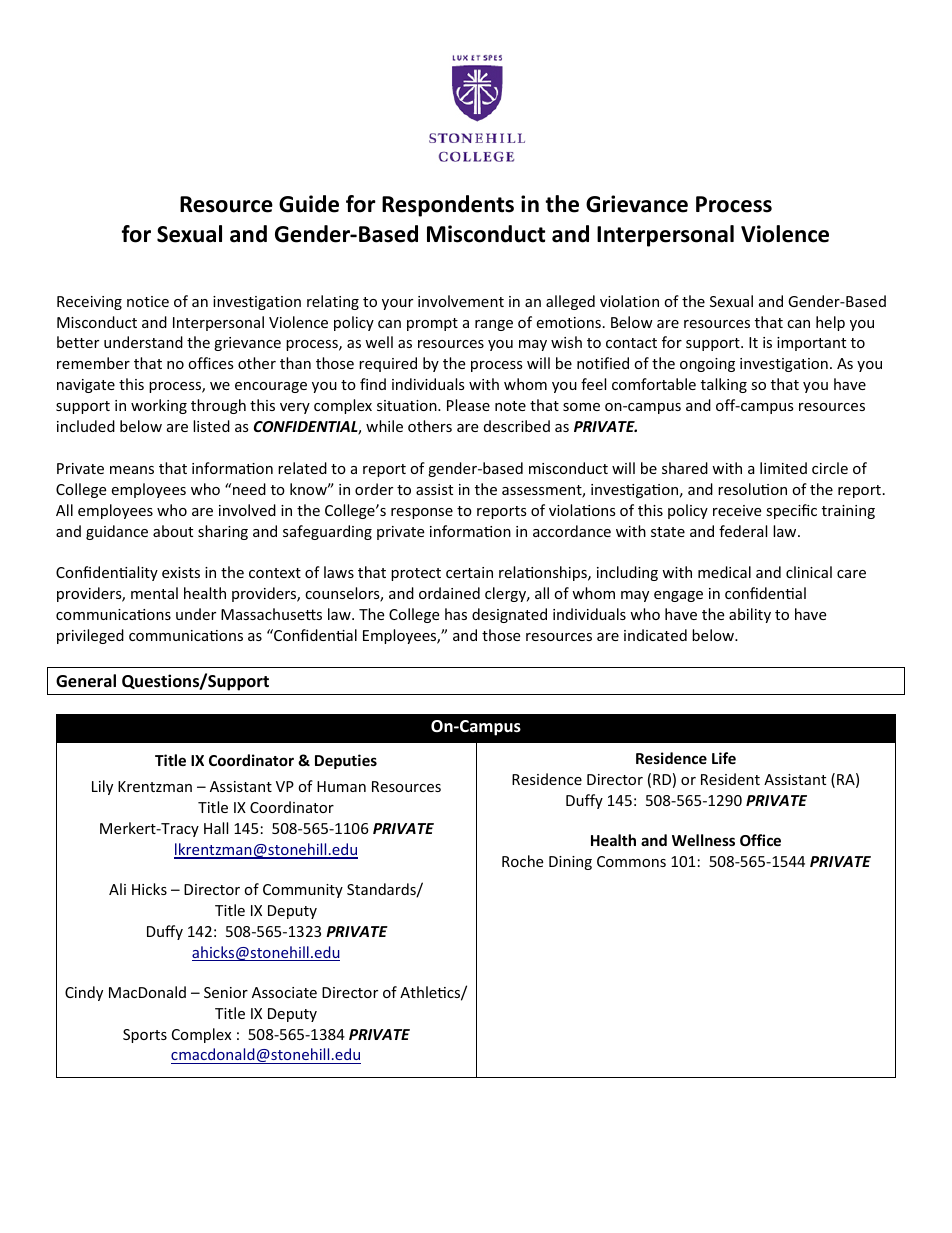 The width and height of the image is (952, 1233). I want to click on Lily, so click(102, 787).
